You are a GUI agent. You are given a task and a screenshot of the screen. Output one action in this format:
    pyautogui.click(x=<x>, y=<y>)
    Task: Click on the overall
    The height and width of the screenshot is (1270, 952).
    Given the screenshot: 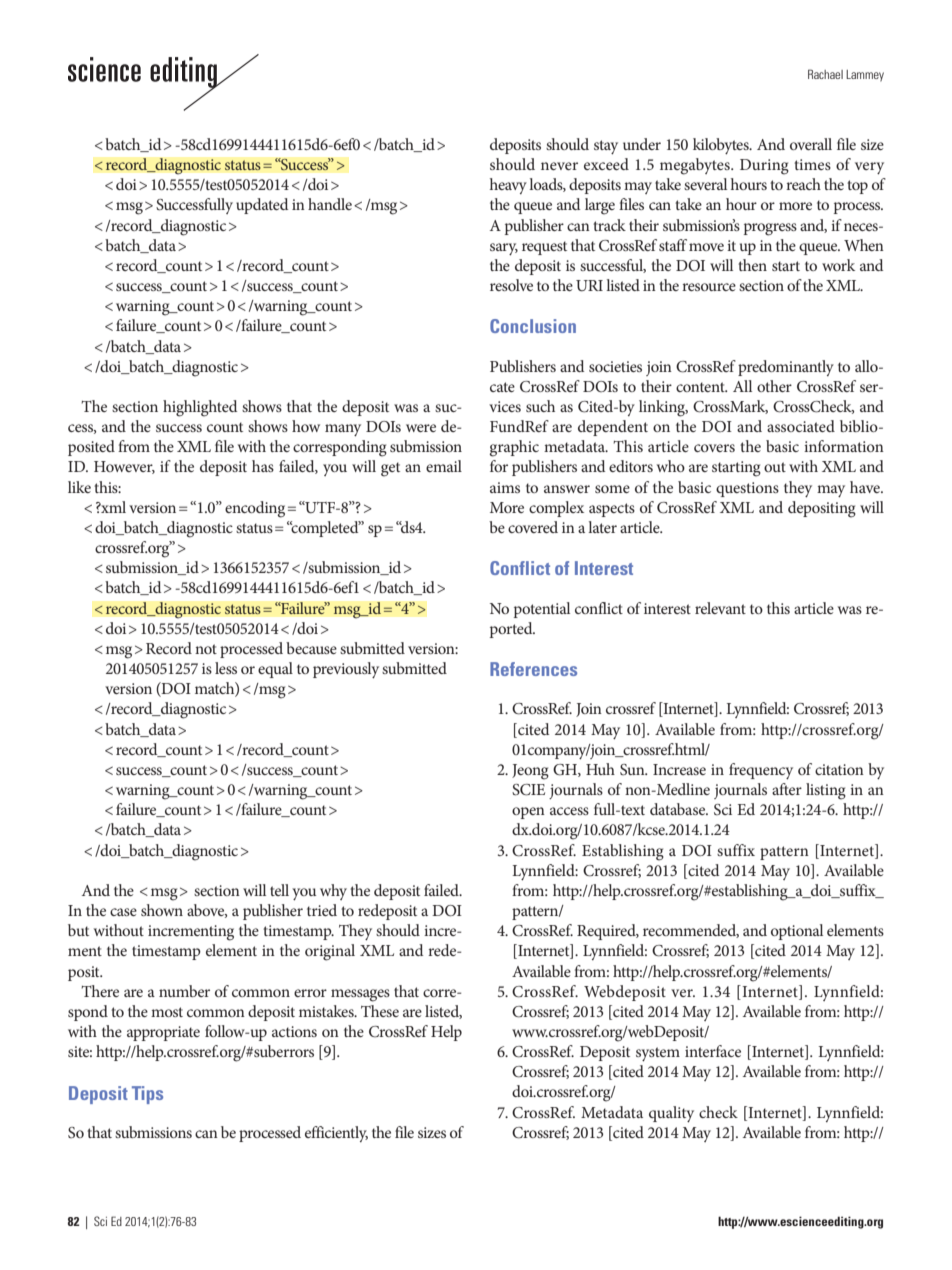 What is the action you would take?
    pyautogui.click(x=811, y=144)
